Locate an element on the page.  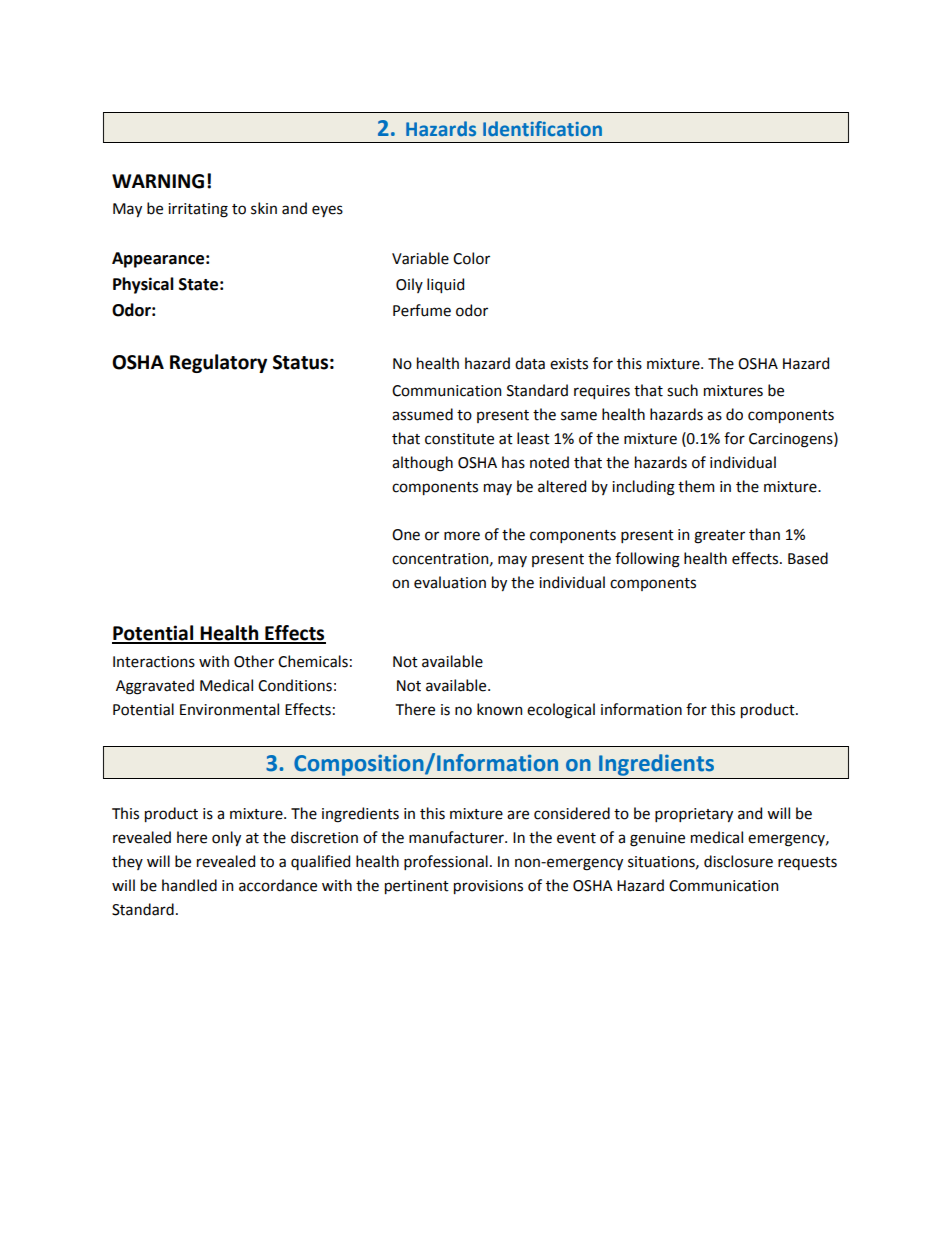
Identification is located at coordinates (542, 128).
